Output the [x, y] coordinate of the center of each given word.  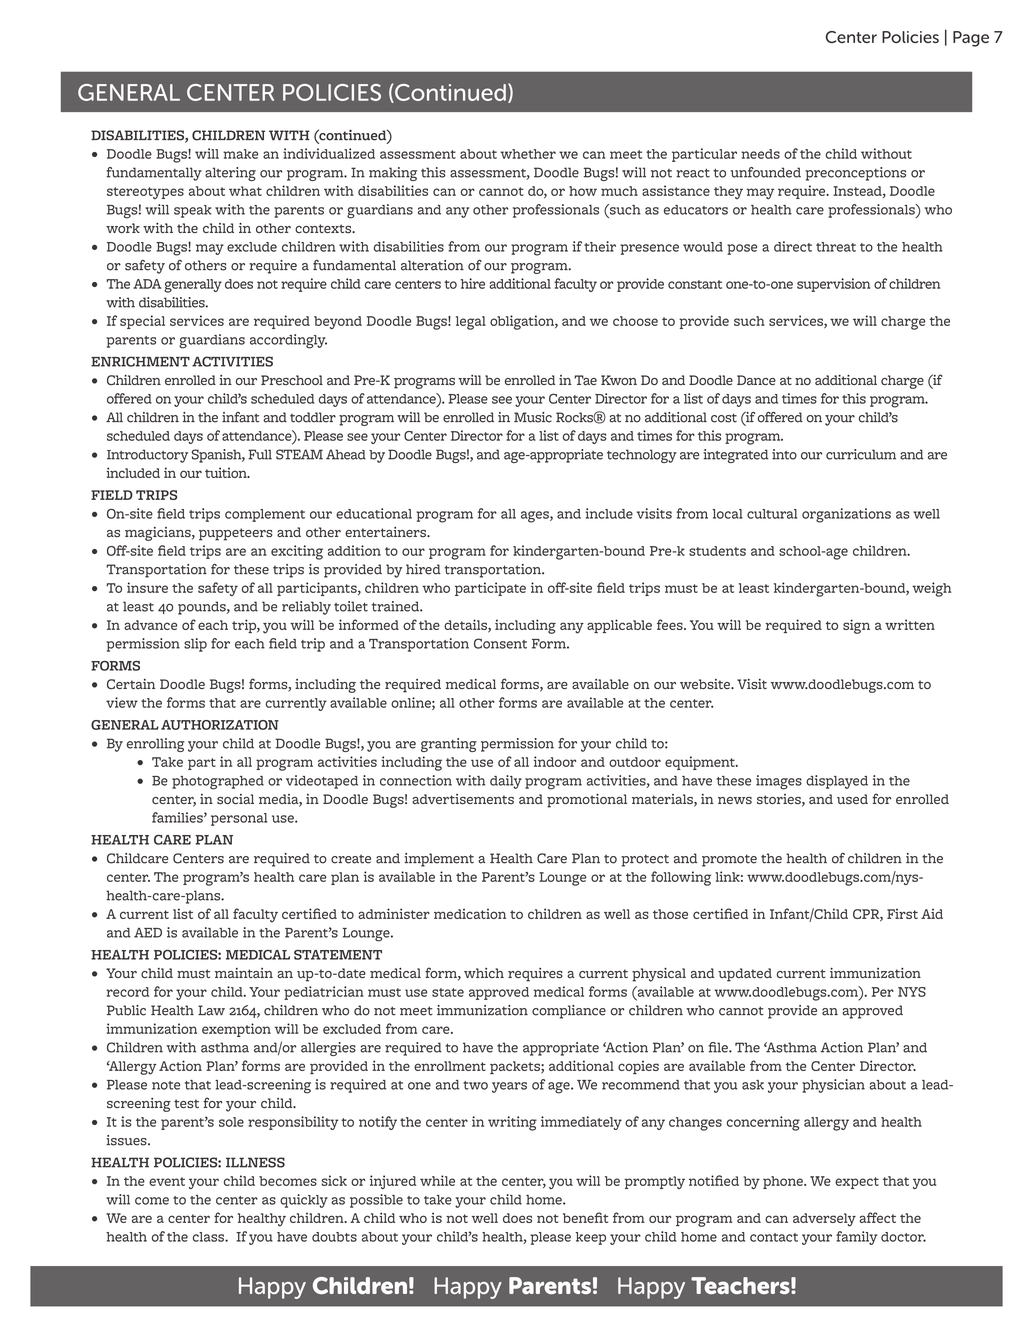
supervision [833, 285]
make [240, 154]
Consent [500, 643]
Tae [586, 380]
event [167, 1181]
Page [971, 39]
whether [528, 154]
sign [856, 626]
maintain [244, 973]
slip [195, 645]
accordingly [288, 341]
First [902, 913]
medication [470, 913]
